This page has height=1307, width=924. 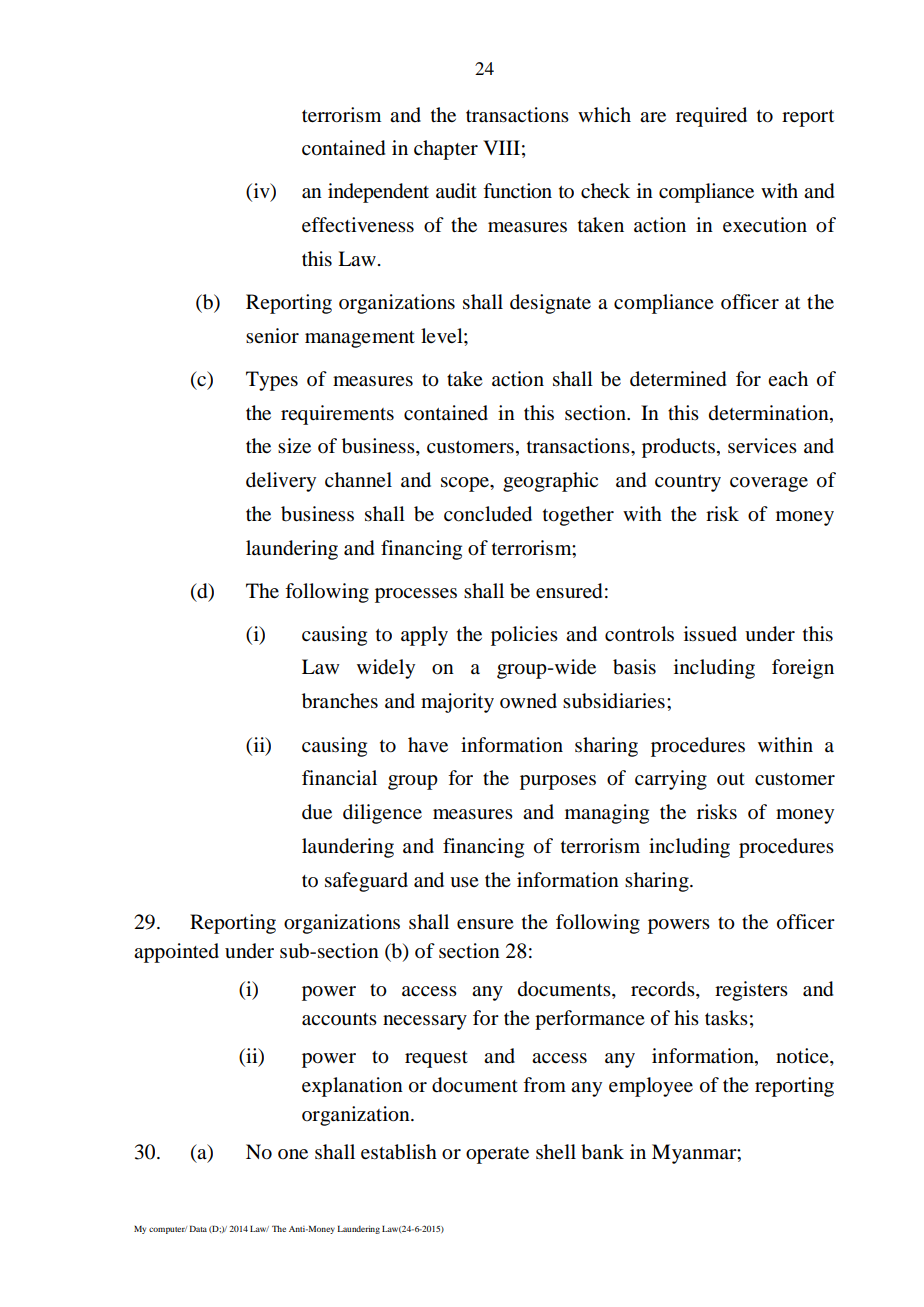 What do you see at coordinates (501, 147) in the page?
I see `VIII` at bounding box center [501, 147].
